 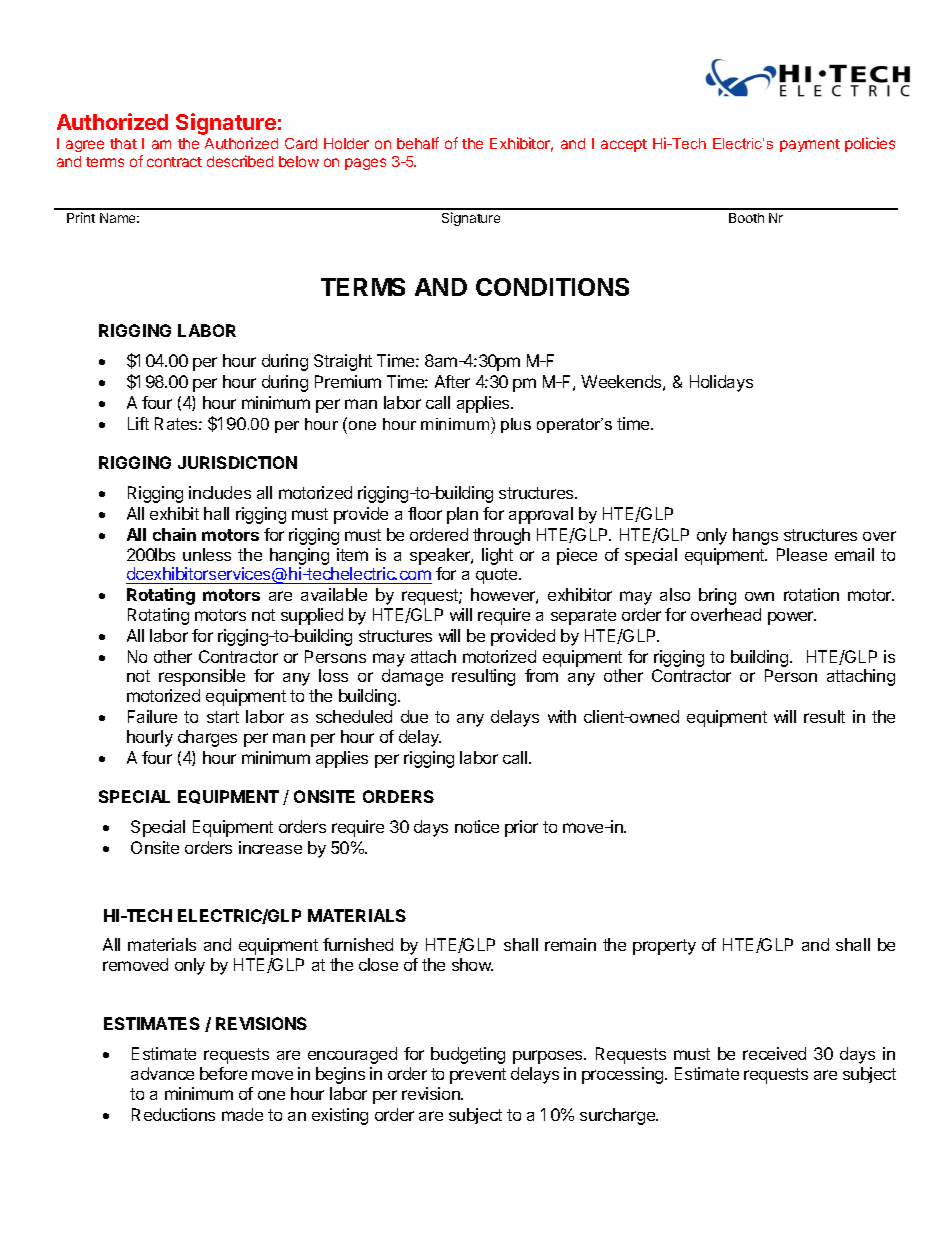 What do you see at coordinates (162, 1073) in the image?
I see `advance` at bounding box center [162, 1073].
